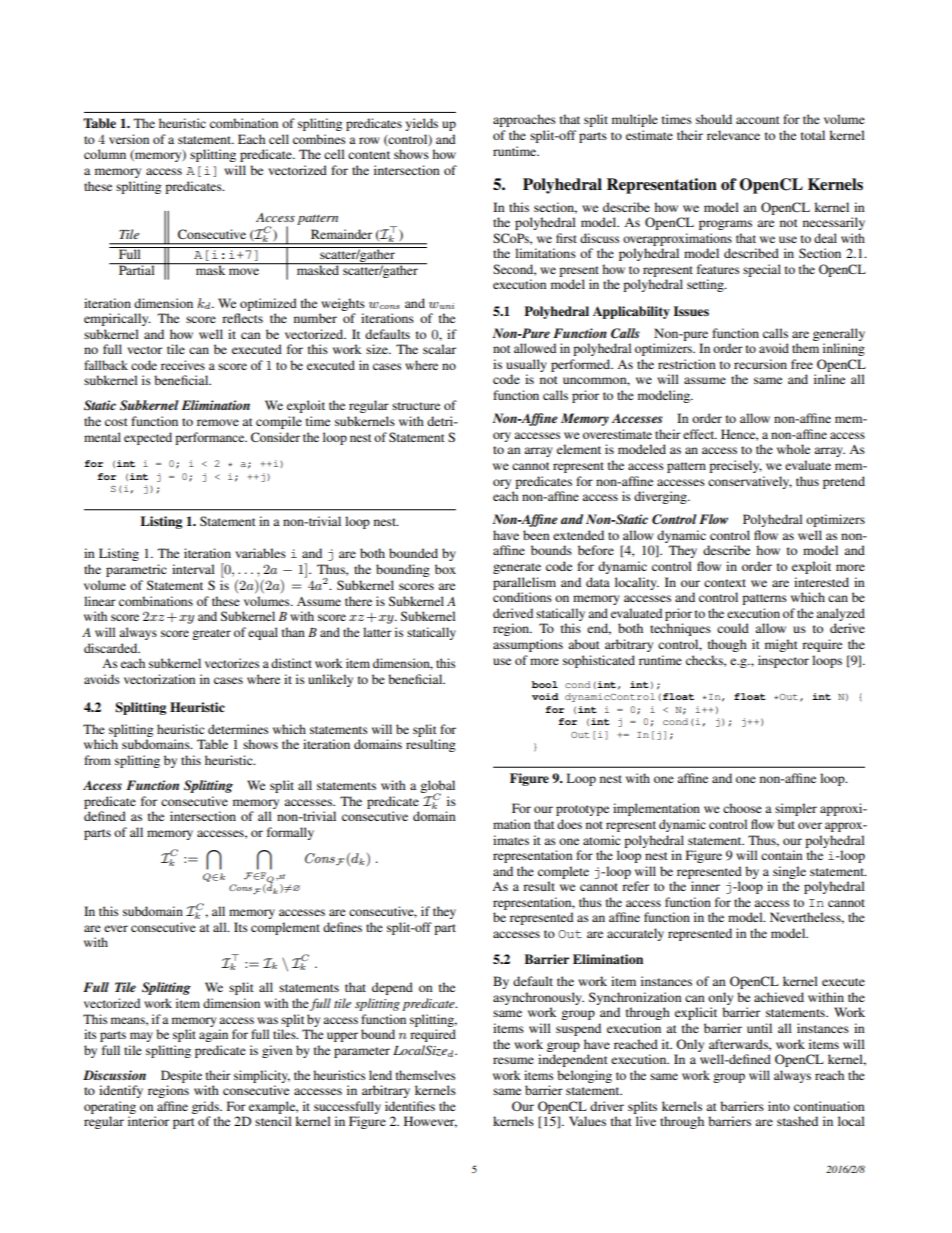 The image size is (952, 1233). What do you see at coordinates (733, 135) in the screenshot?
I see `relevance` at bounding box center [733, 135].
